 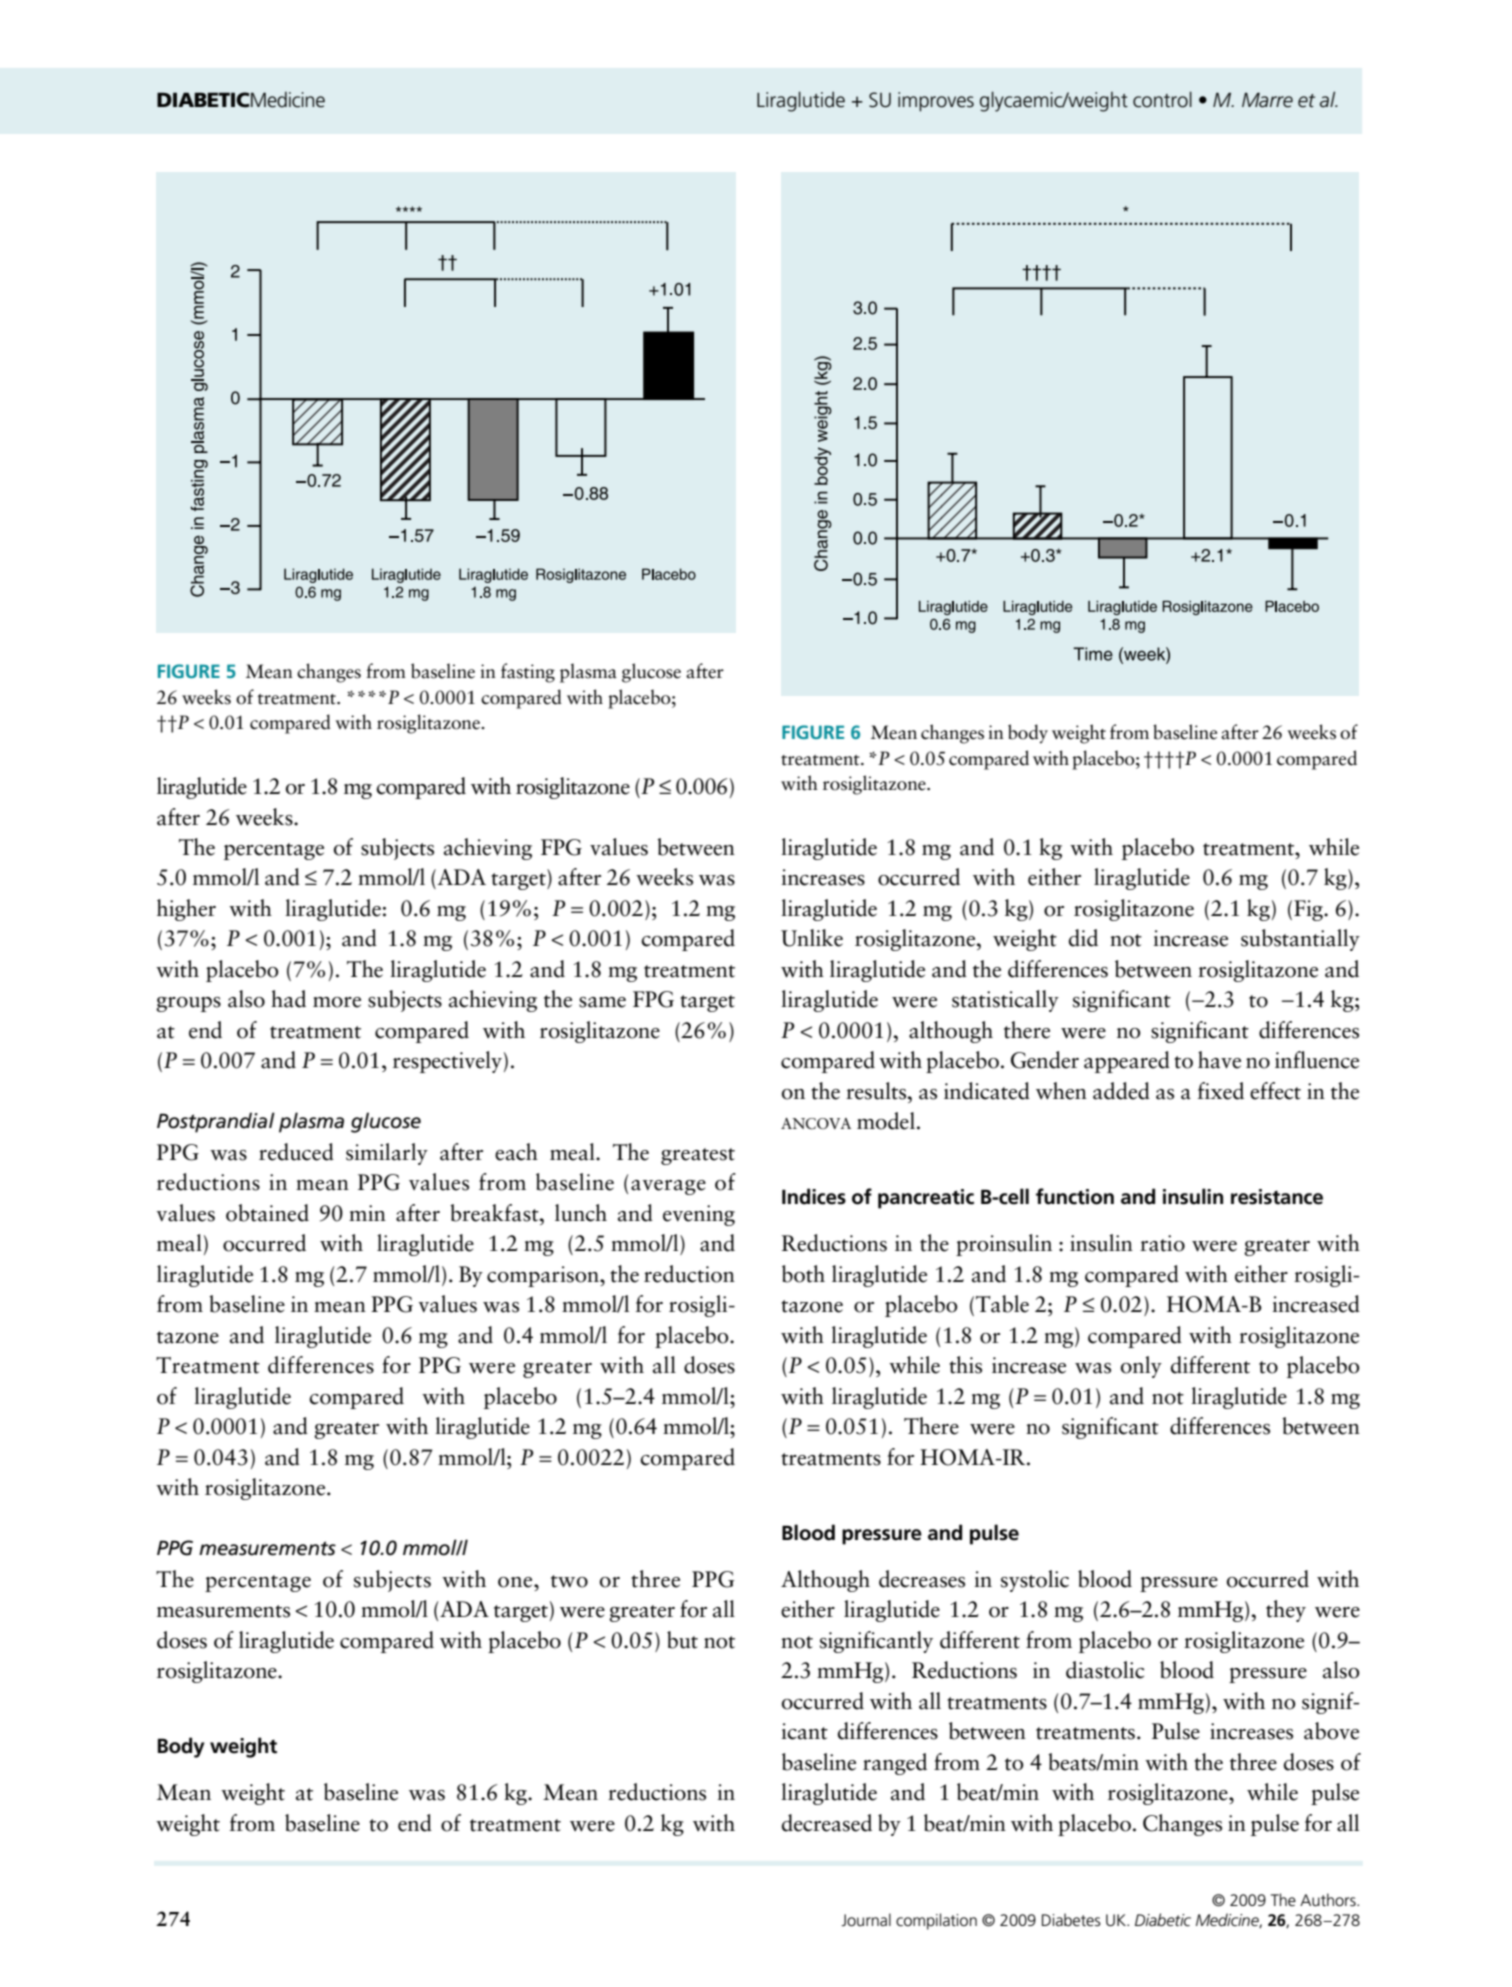 I want to click on more, so click(x=337, y=1002).
